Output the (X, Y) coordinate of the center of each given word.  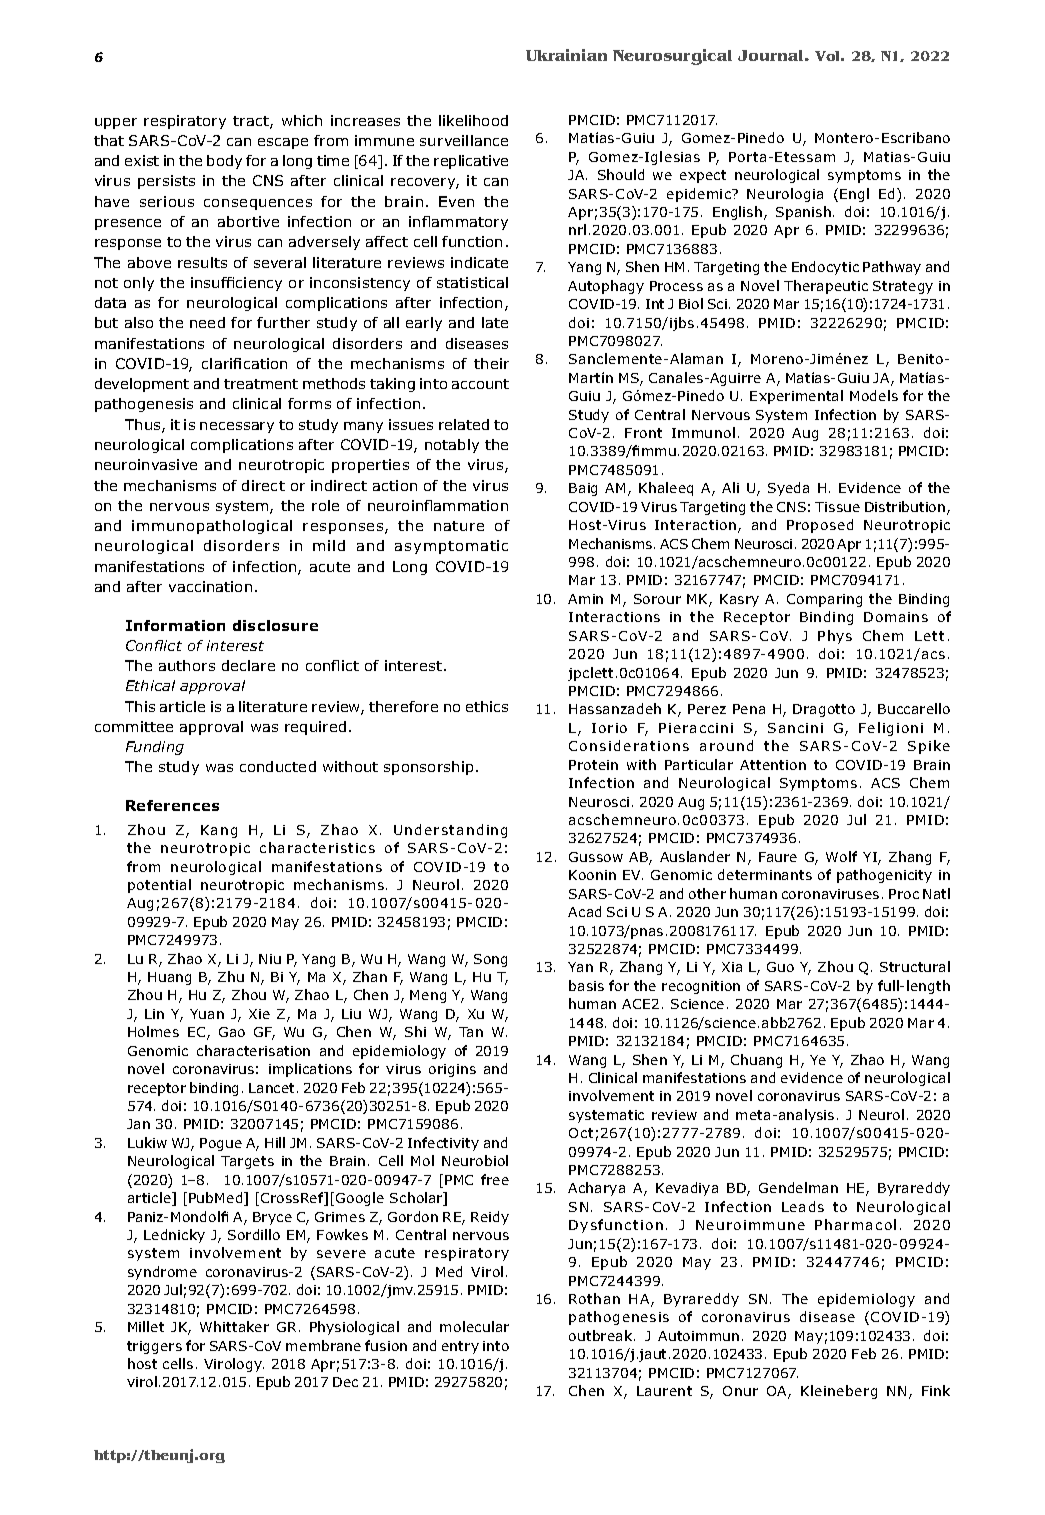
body (224, 162)
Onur (740, 1391)
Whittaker (234, 1326)
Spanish (803, 213)
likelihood (473, 120)
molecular (474, 1326)
